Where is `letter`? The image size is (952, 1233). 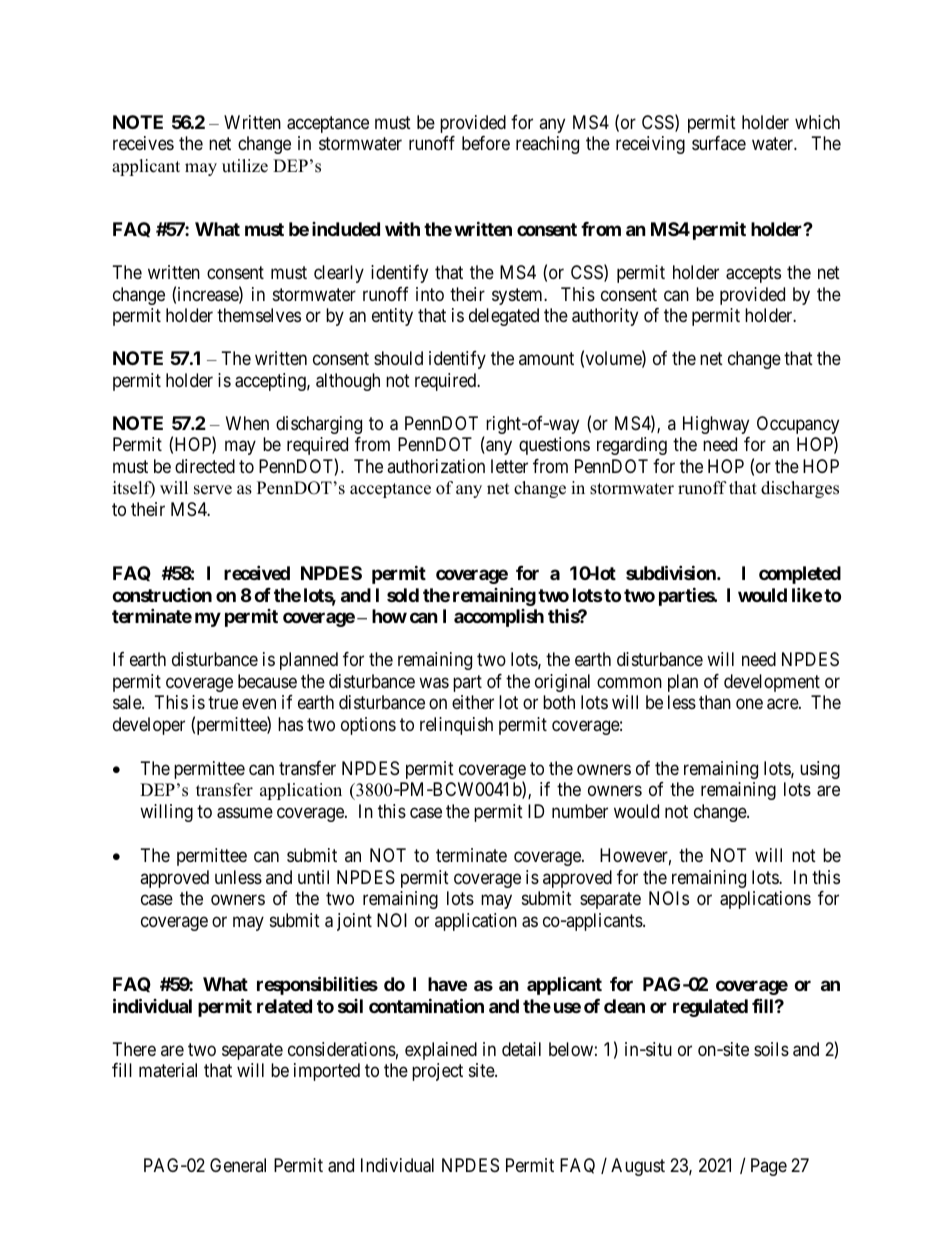 letter is located at coordinates (509, 466).
